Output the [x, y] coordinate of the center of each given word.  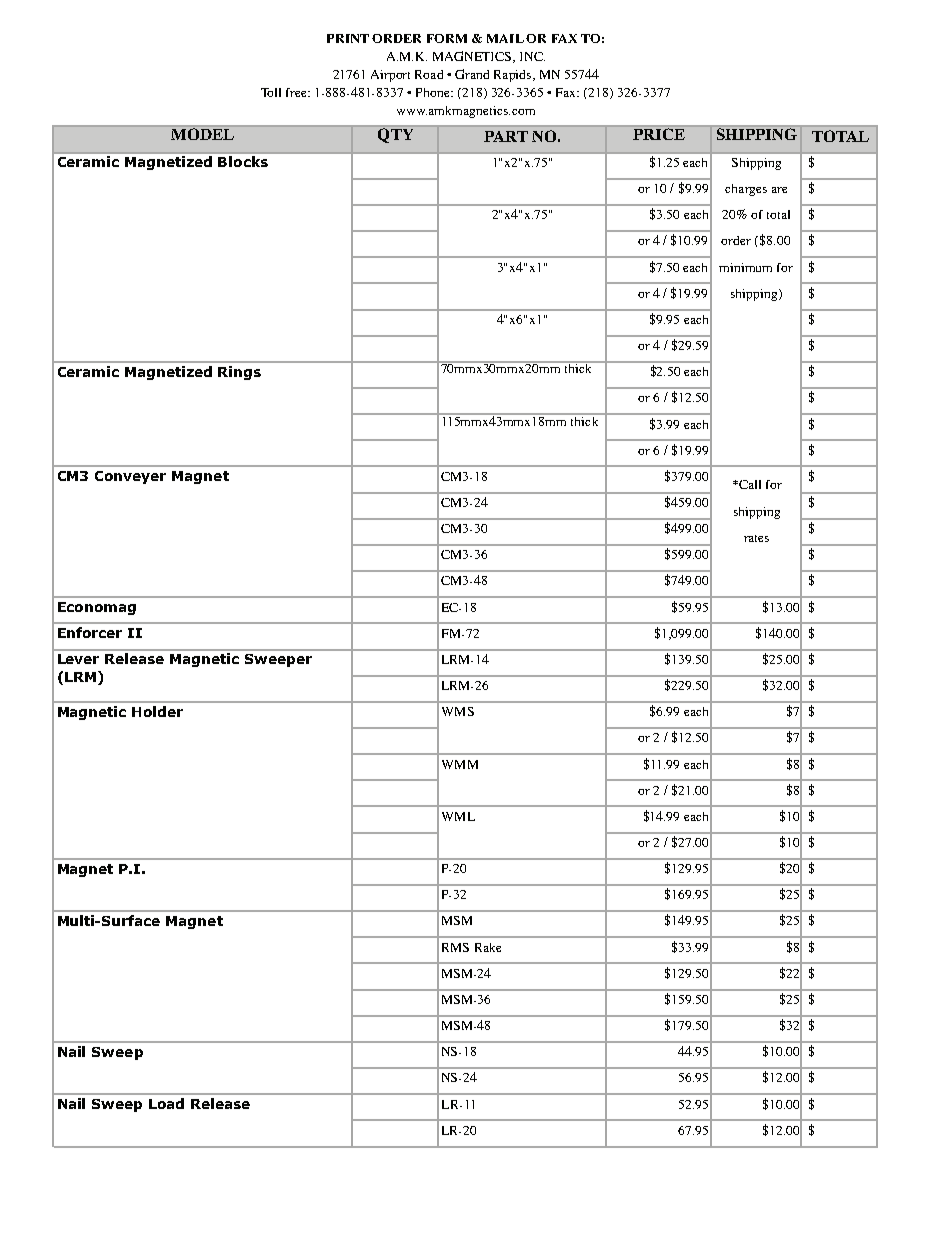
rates [756, 538]
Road [429, 74]
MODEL [202, 134]
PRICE [659, 134]
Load [166, 1103]
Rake [488, 947]
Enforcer [90, 632]
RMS [455, 947]
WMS [458, 711]
